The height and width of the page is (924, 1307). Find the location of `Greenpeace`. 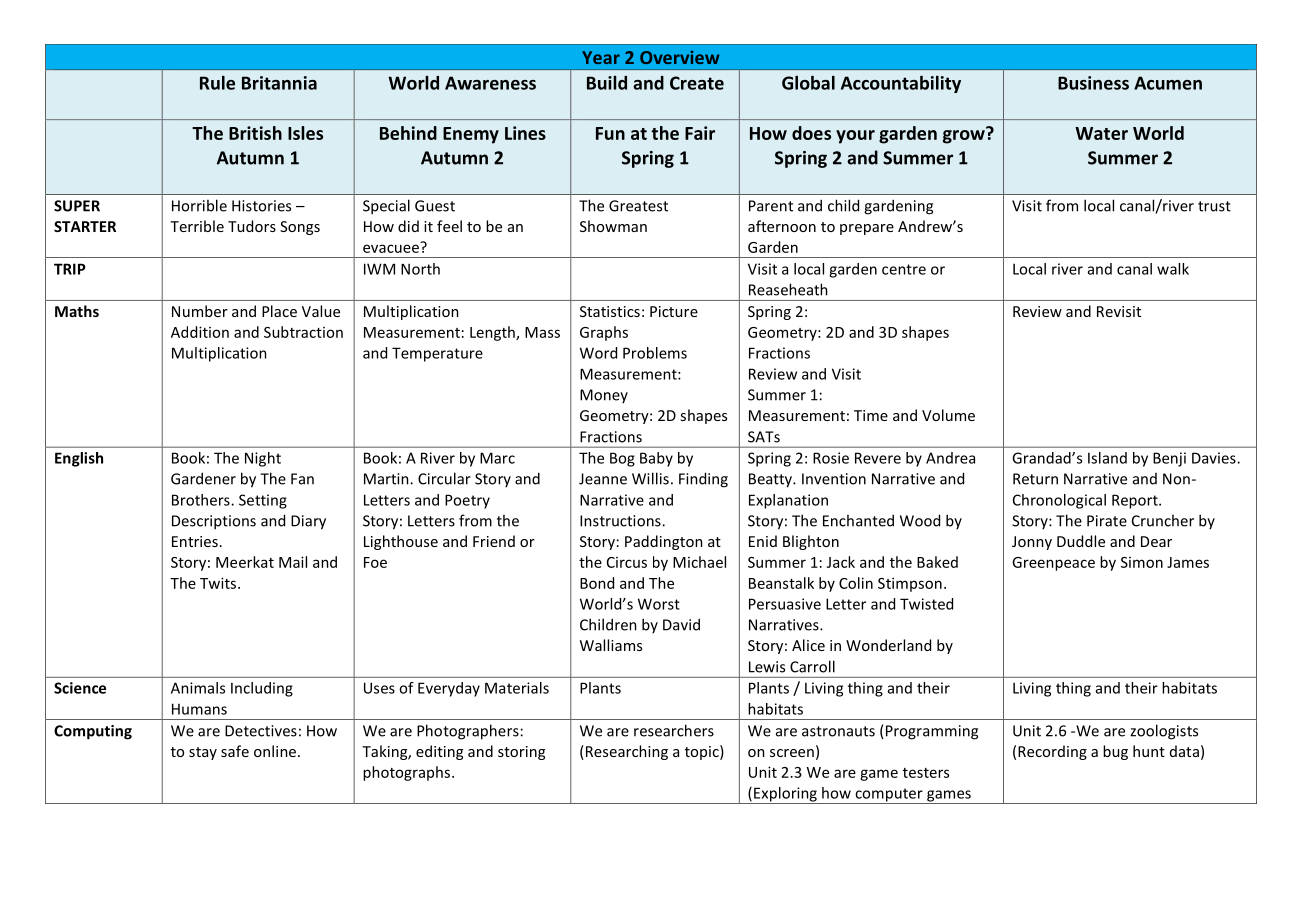

Greenpeace is located at coordinates (1053, 564).
